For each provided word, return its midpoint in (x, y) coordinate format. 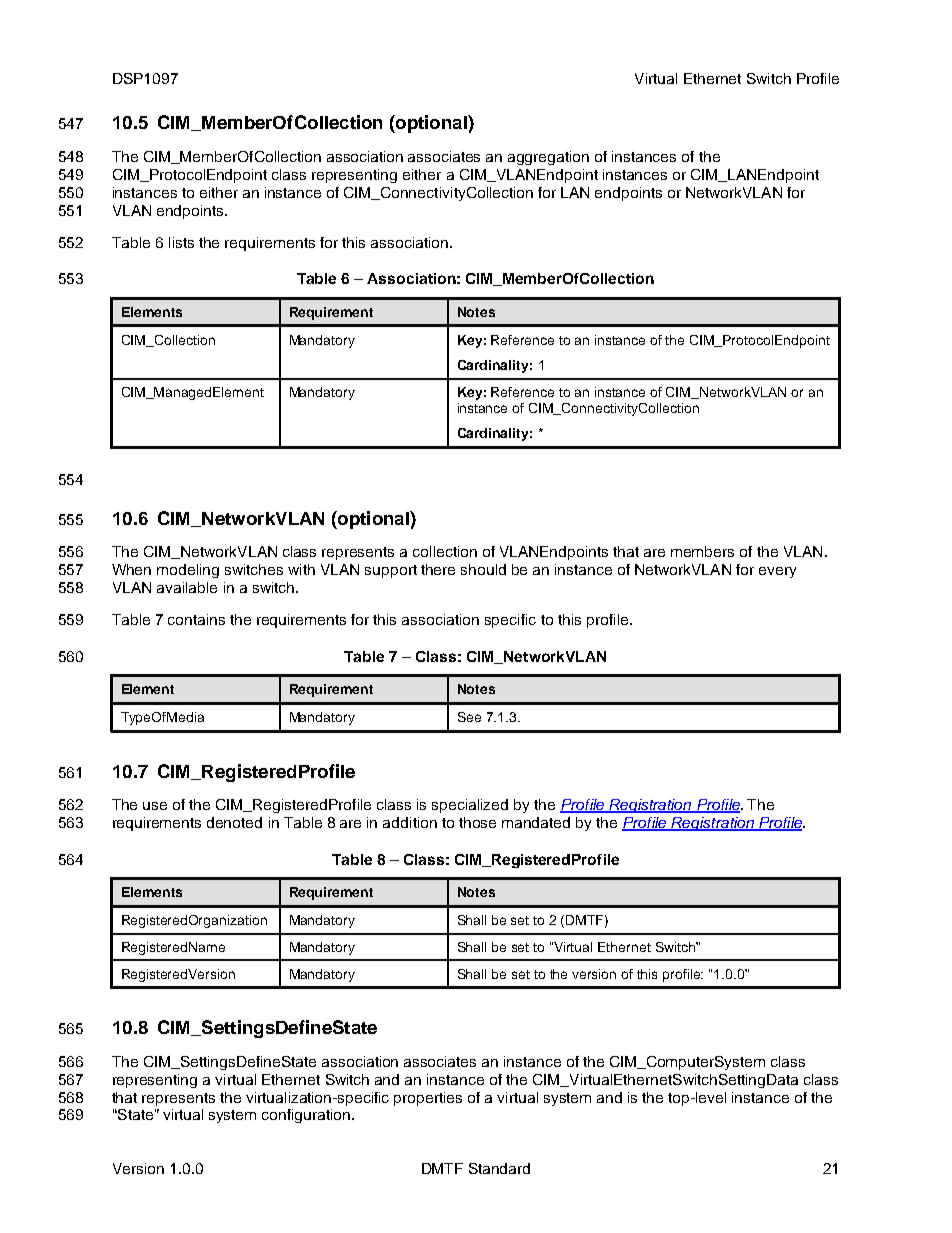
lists (181, 242)
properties (428, 1099)
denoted (234, 822)
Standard (499, 1168)
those (477, 822)
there (438, 569)
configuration (307, 1116)
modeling (188, 571)
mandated (536, 822)
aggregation (548, 158)
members (702, 551)
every (777, 572)
